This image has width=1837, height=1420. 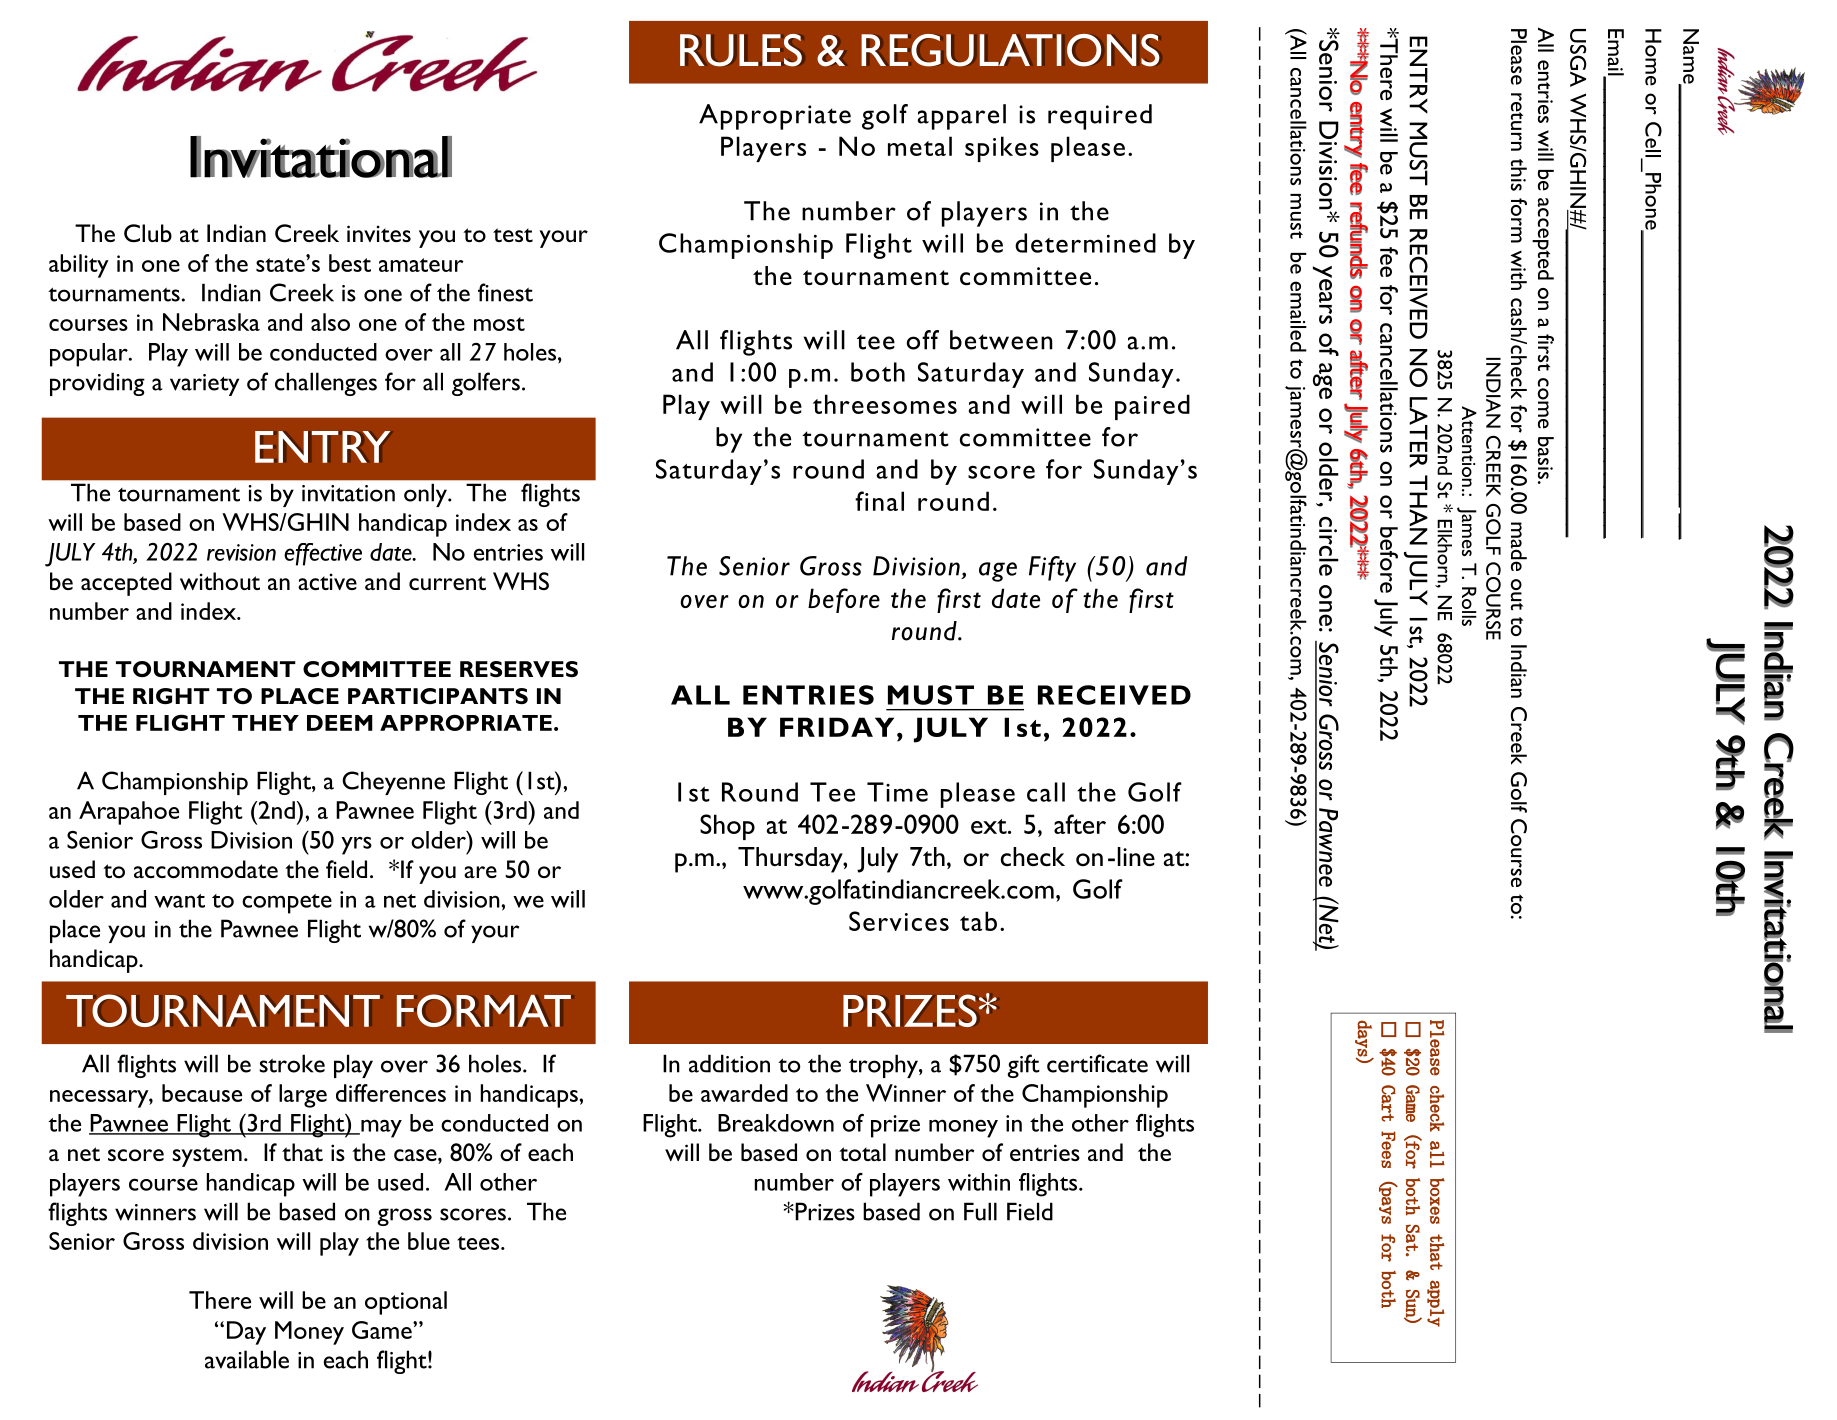 What do you see at coordinates (741, 50) in the image?
I see `RULES` at bounding box center [741, 50].
